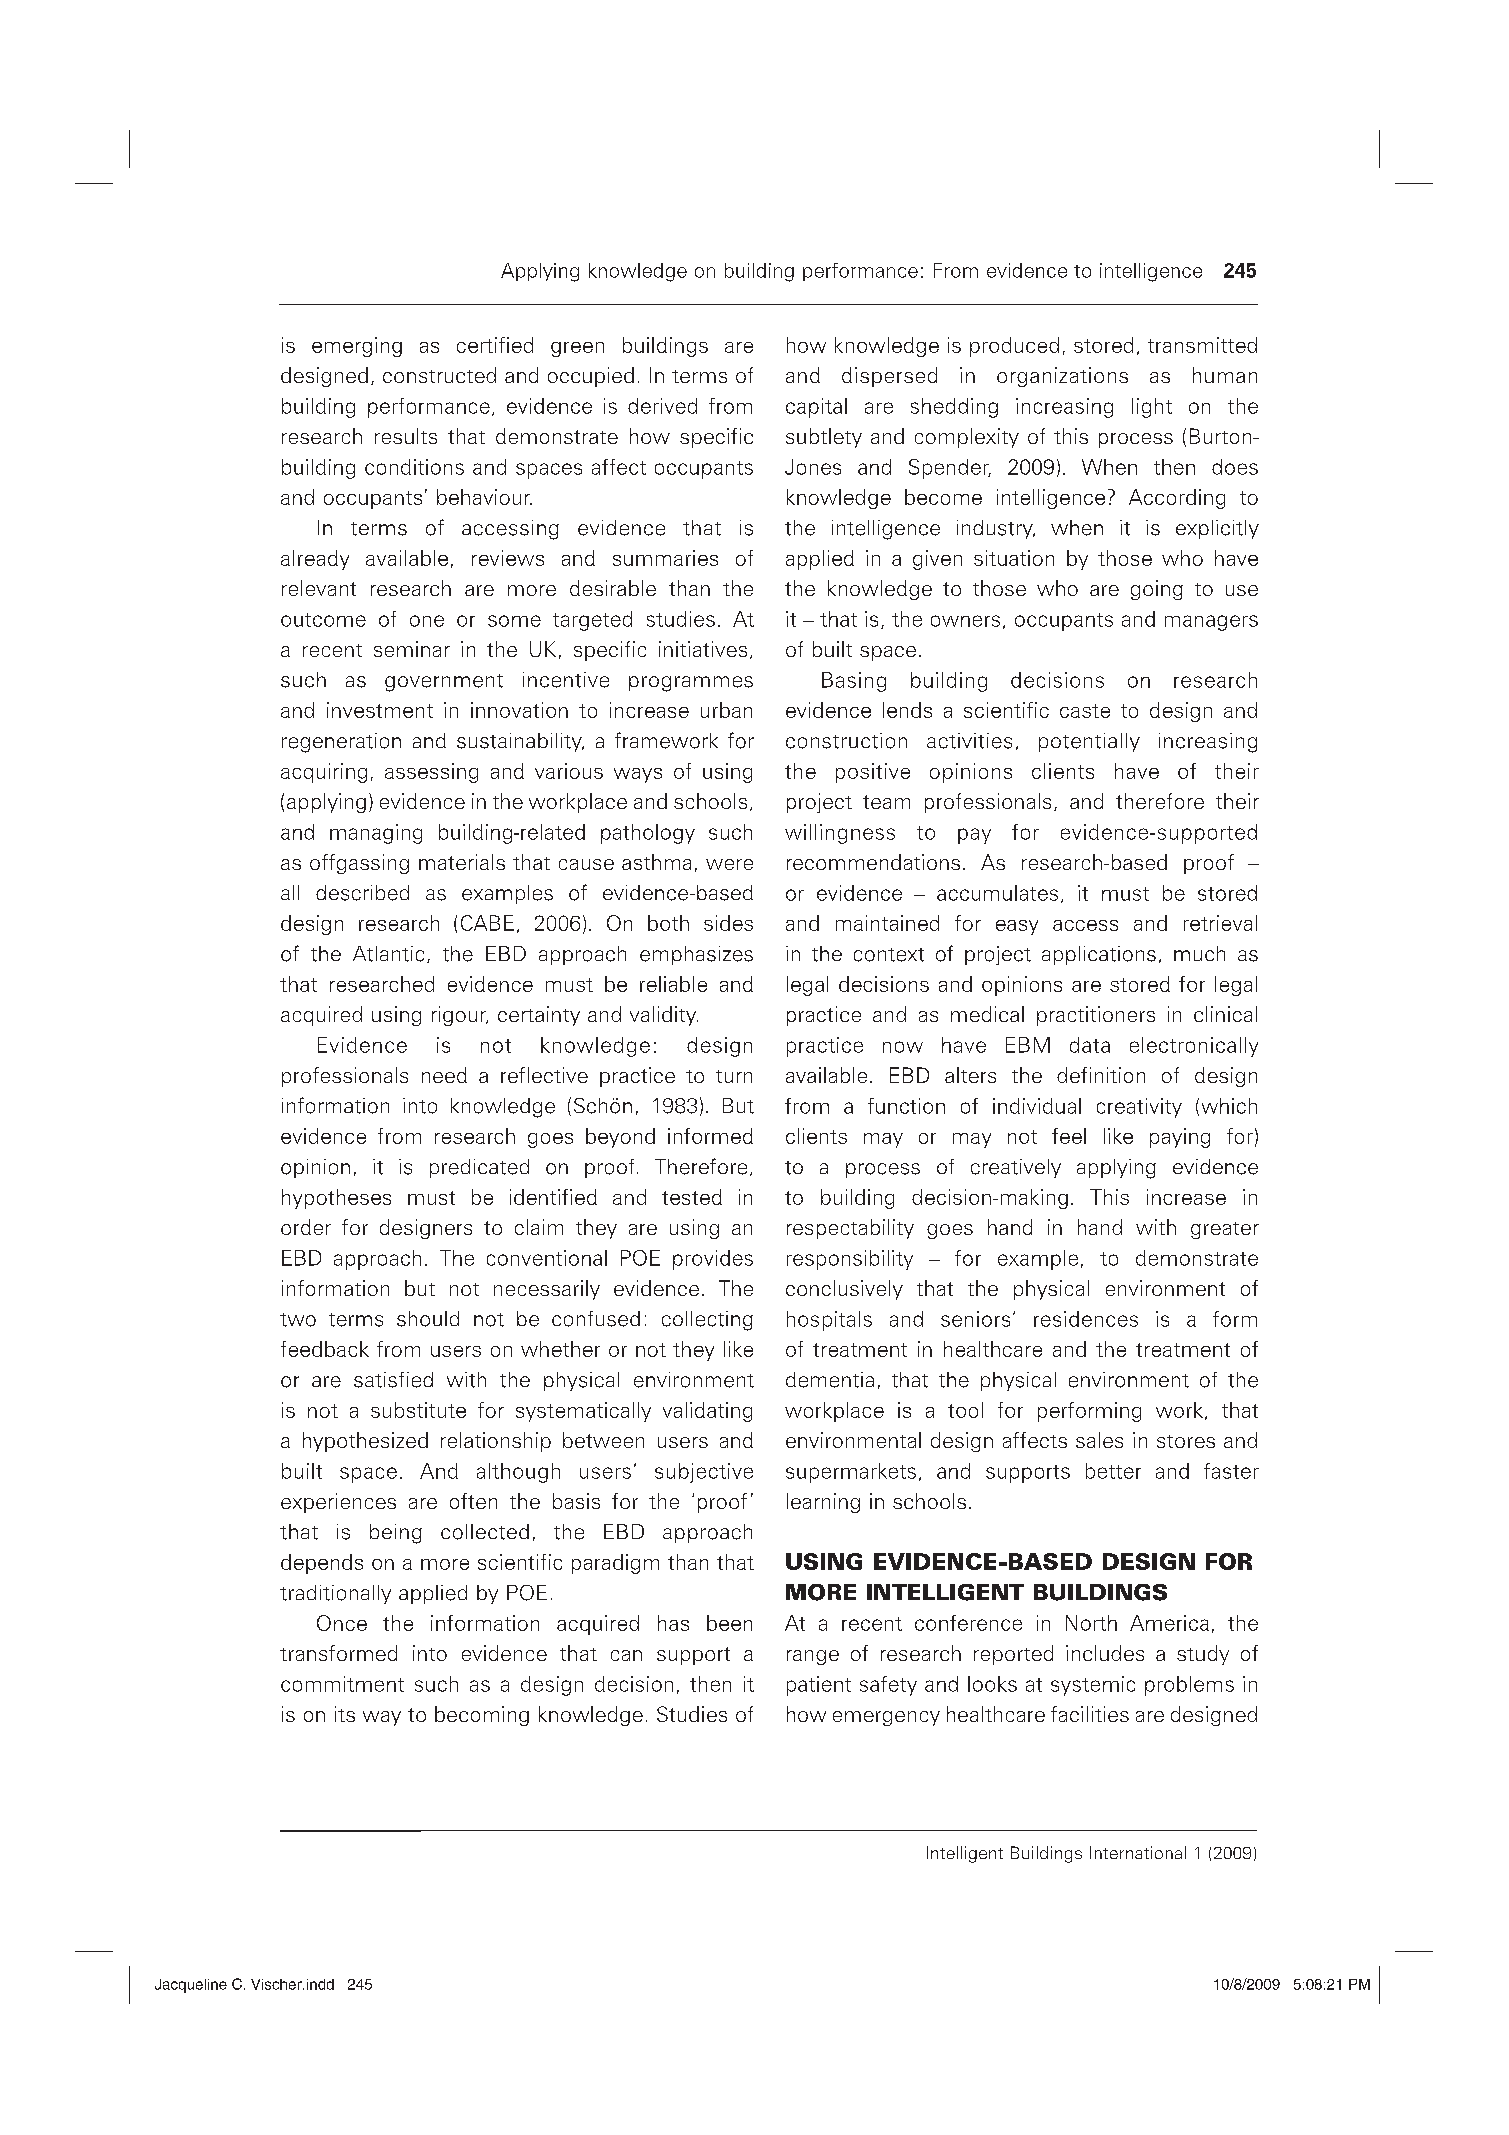  Describe the element at coordinates (819, 1686) in the screenshot. I see `patient` at that location.
